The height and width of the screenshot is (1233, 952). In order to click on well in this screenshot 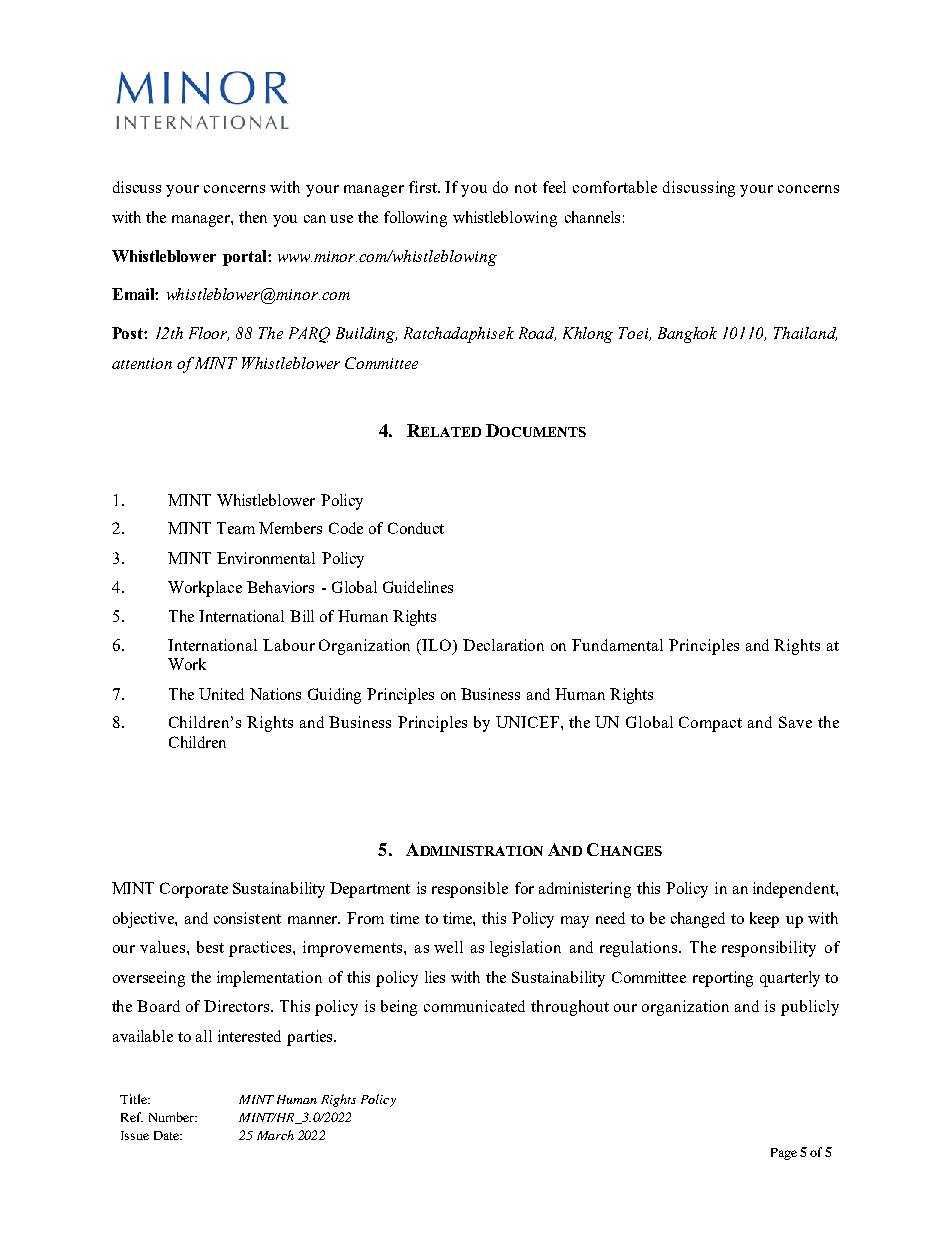, I will do `click(448, 947)`.
